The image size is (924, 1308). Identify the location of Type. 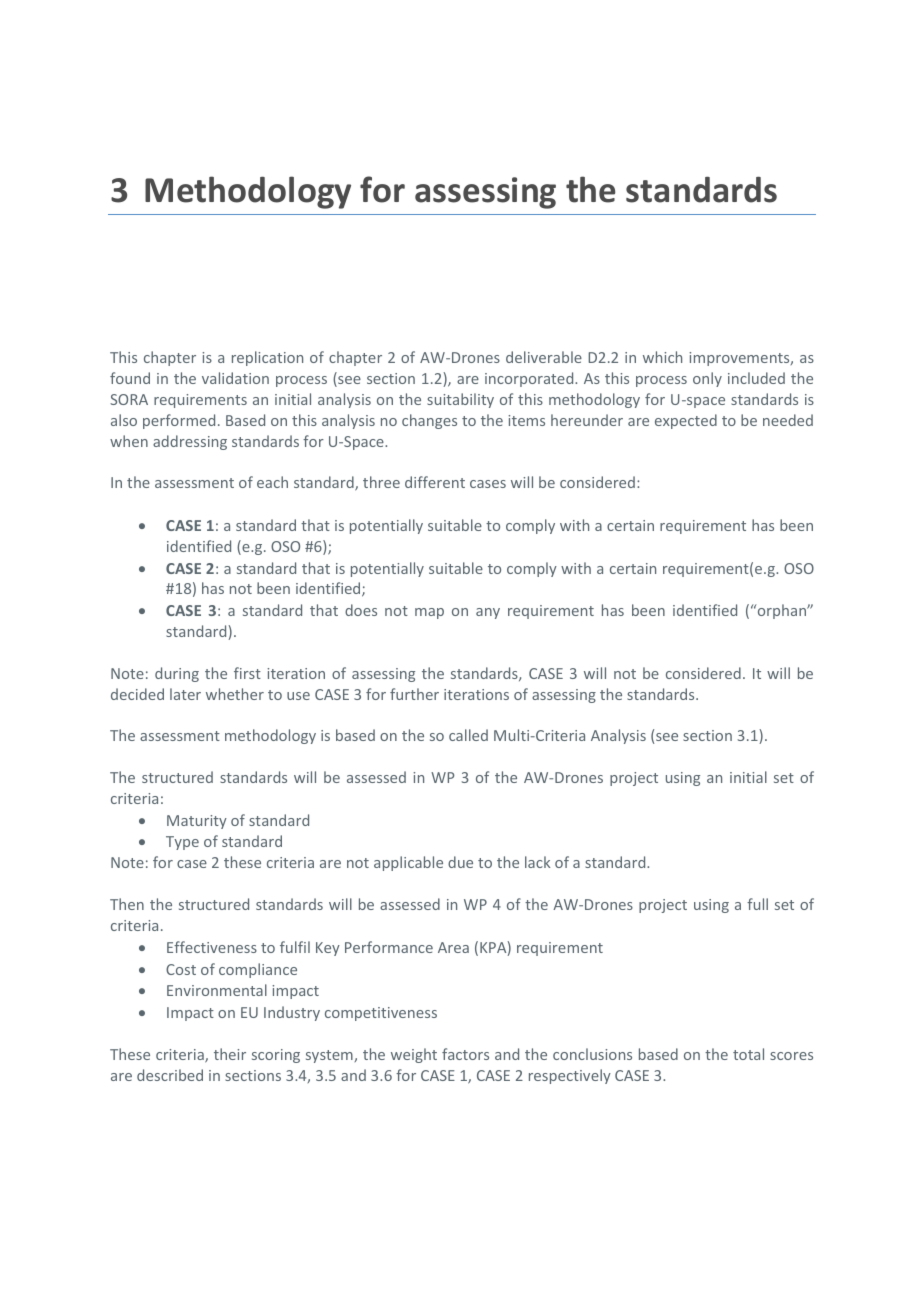
(182, 843).
